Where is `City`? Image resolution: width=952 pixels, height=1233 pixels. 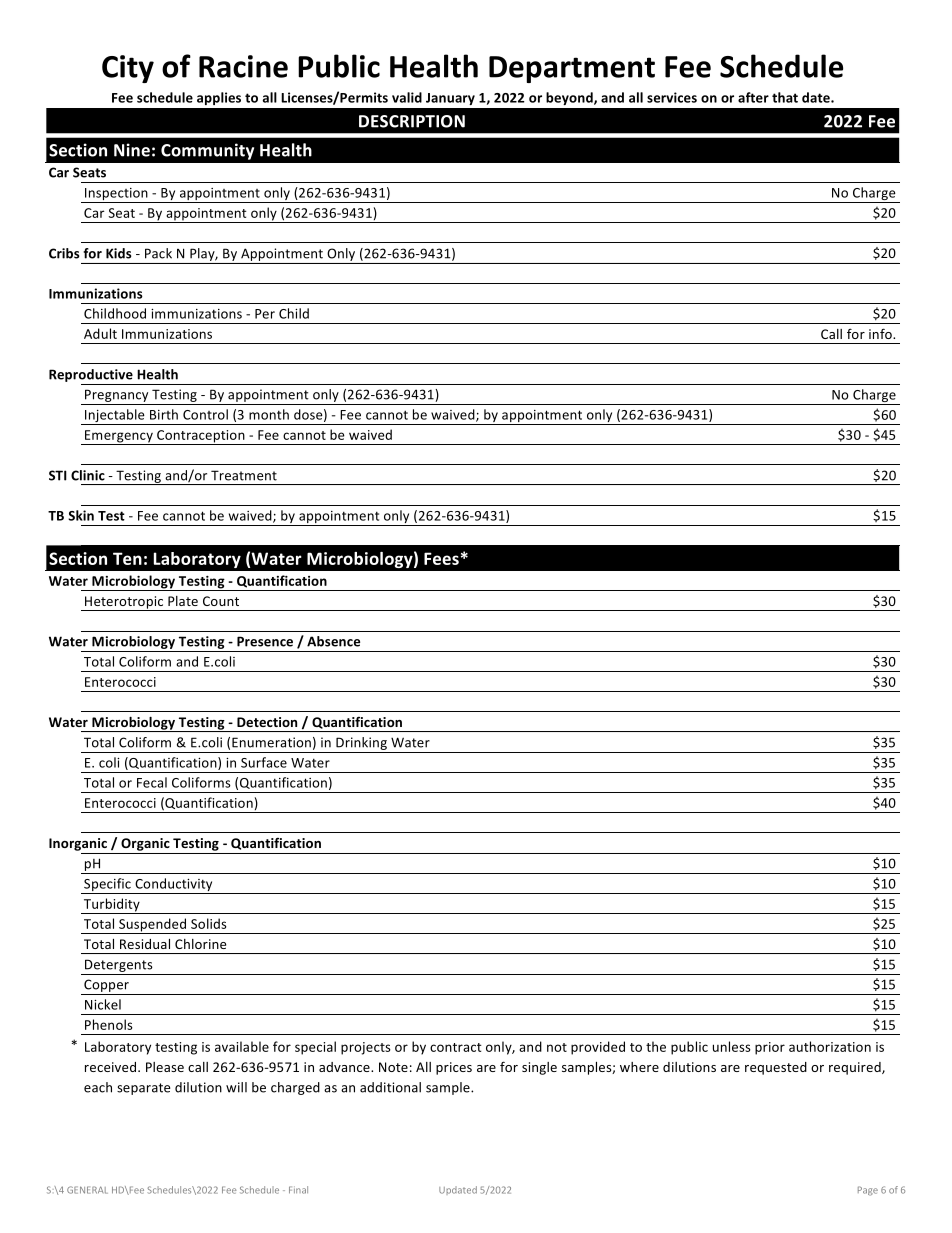 City is located at coordinates (128, 69).
